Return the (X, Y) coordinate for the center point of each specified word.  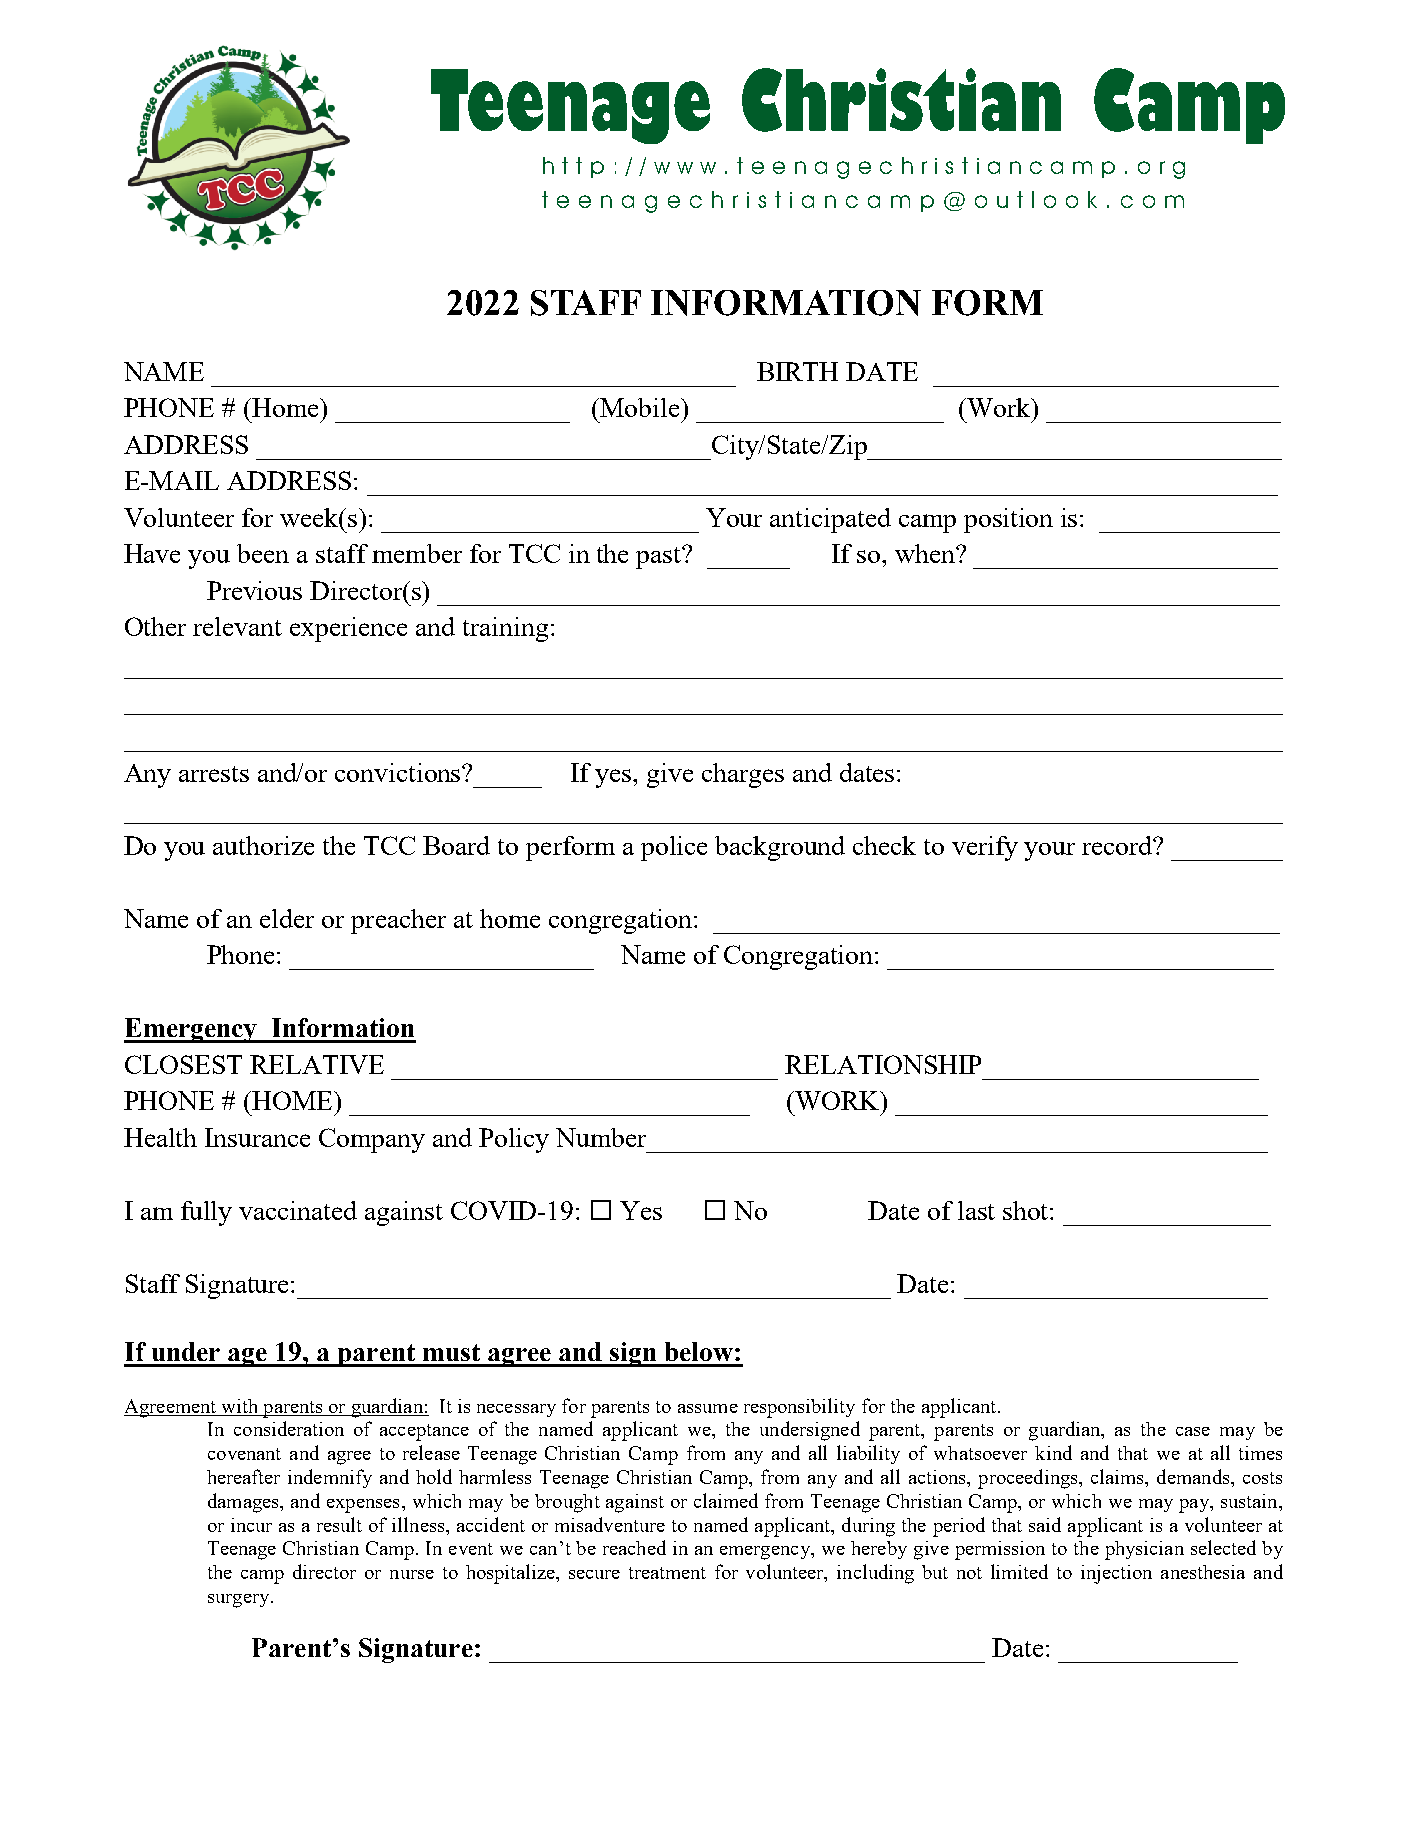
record (1119, 845)
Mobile (641, 407)
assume (708, 1408)
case (1193, 1431)
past (660, 557)
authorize (263, 845)
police (674, 848)
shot (1027, 1210)
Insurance (257, 1137)
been (263, 553)
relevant (237, 626)
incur (251, 1525)
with (239, 1406)
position (1008, 520)
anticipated (830, 520)
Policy (514, 1140)
